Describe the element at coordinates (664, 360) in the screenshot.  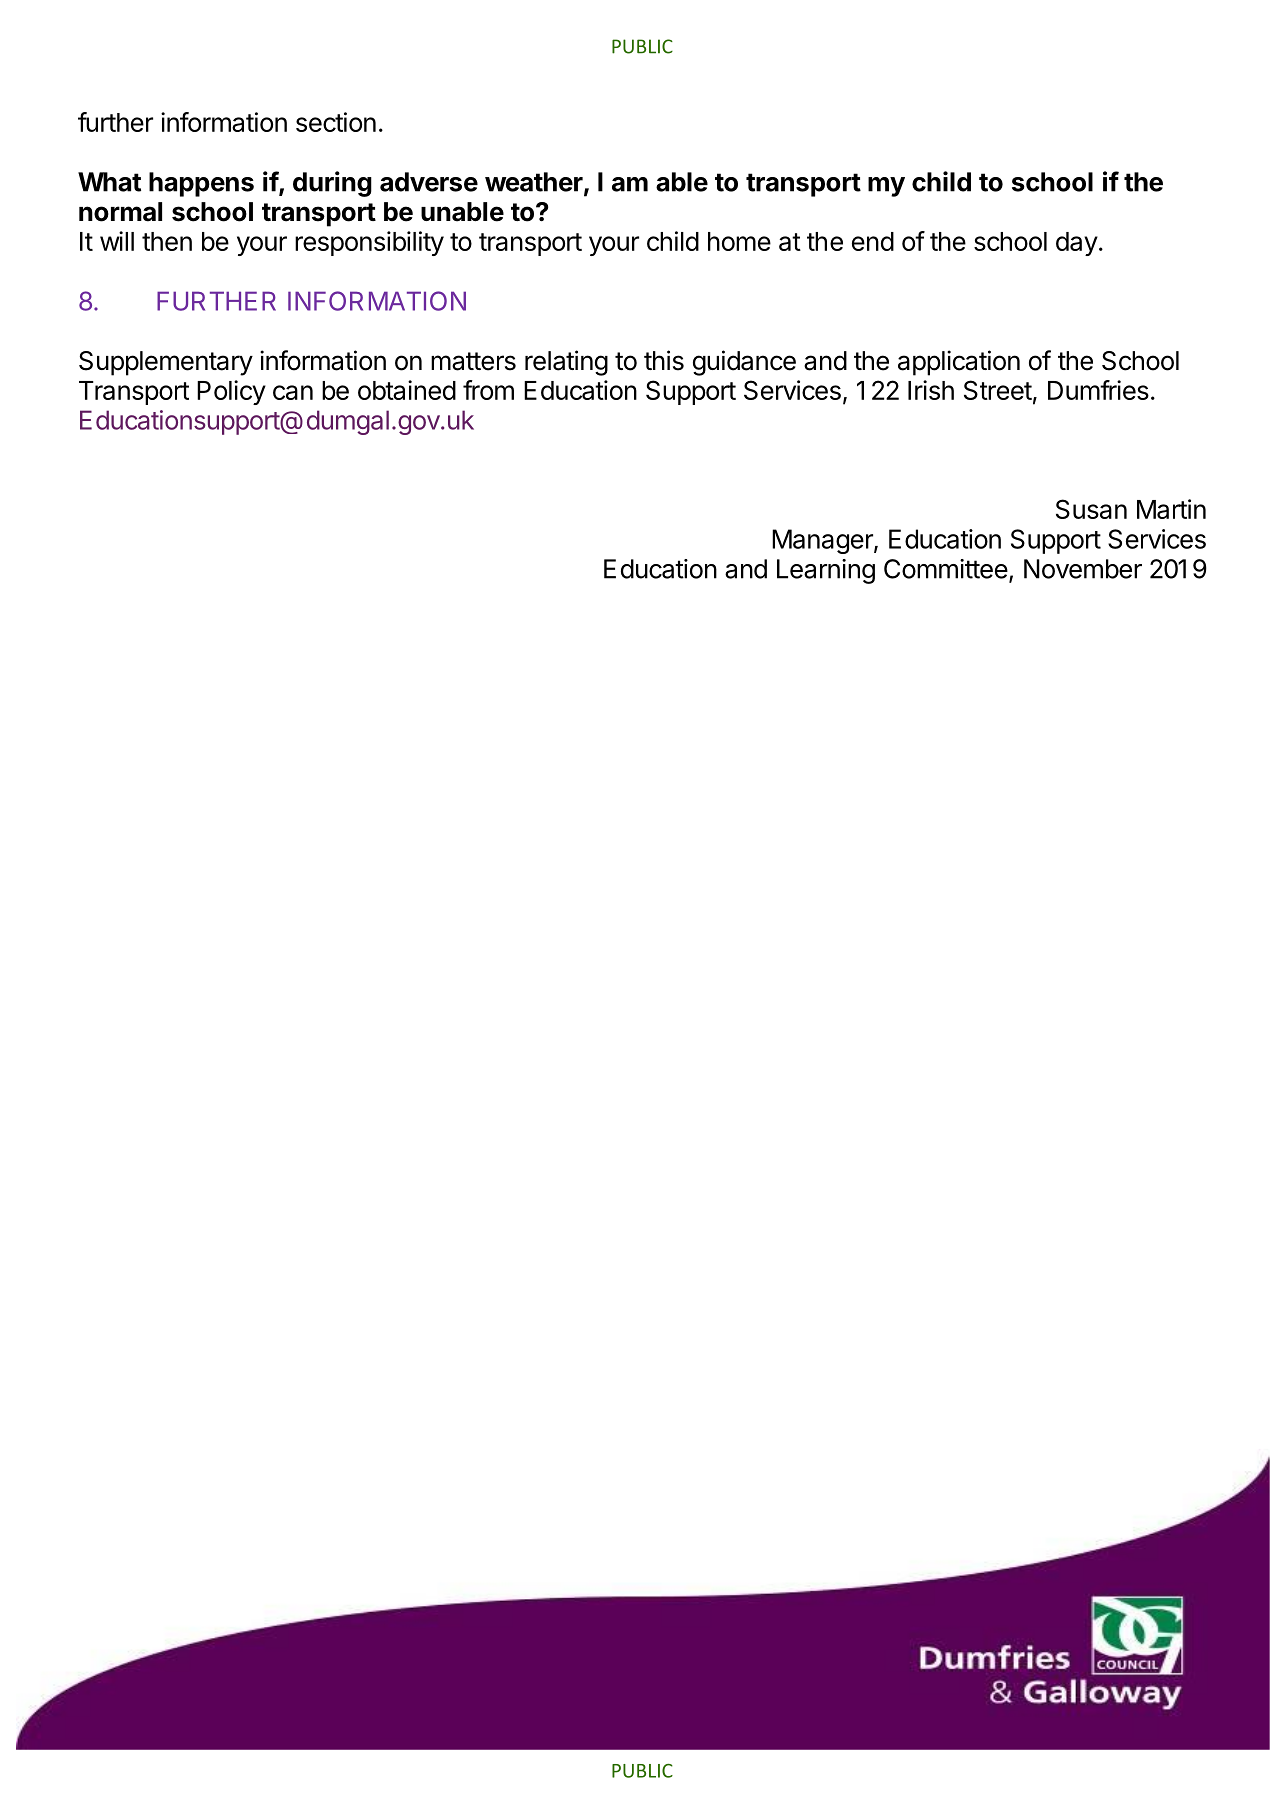
I see `this` at that location.
